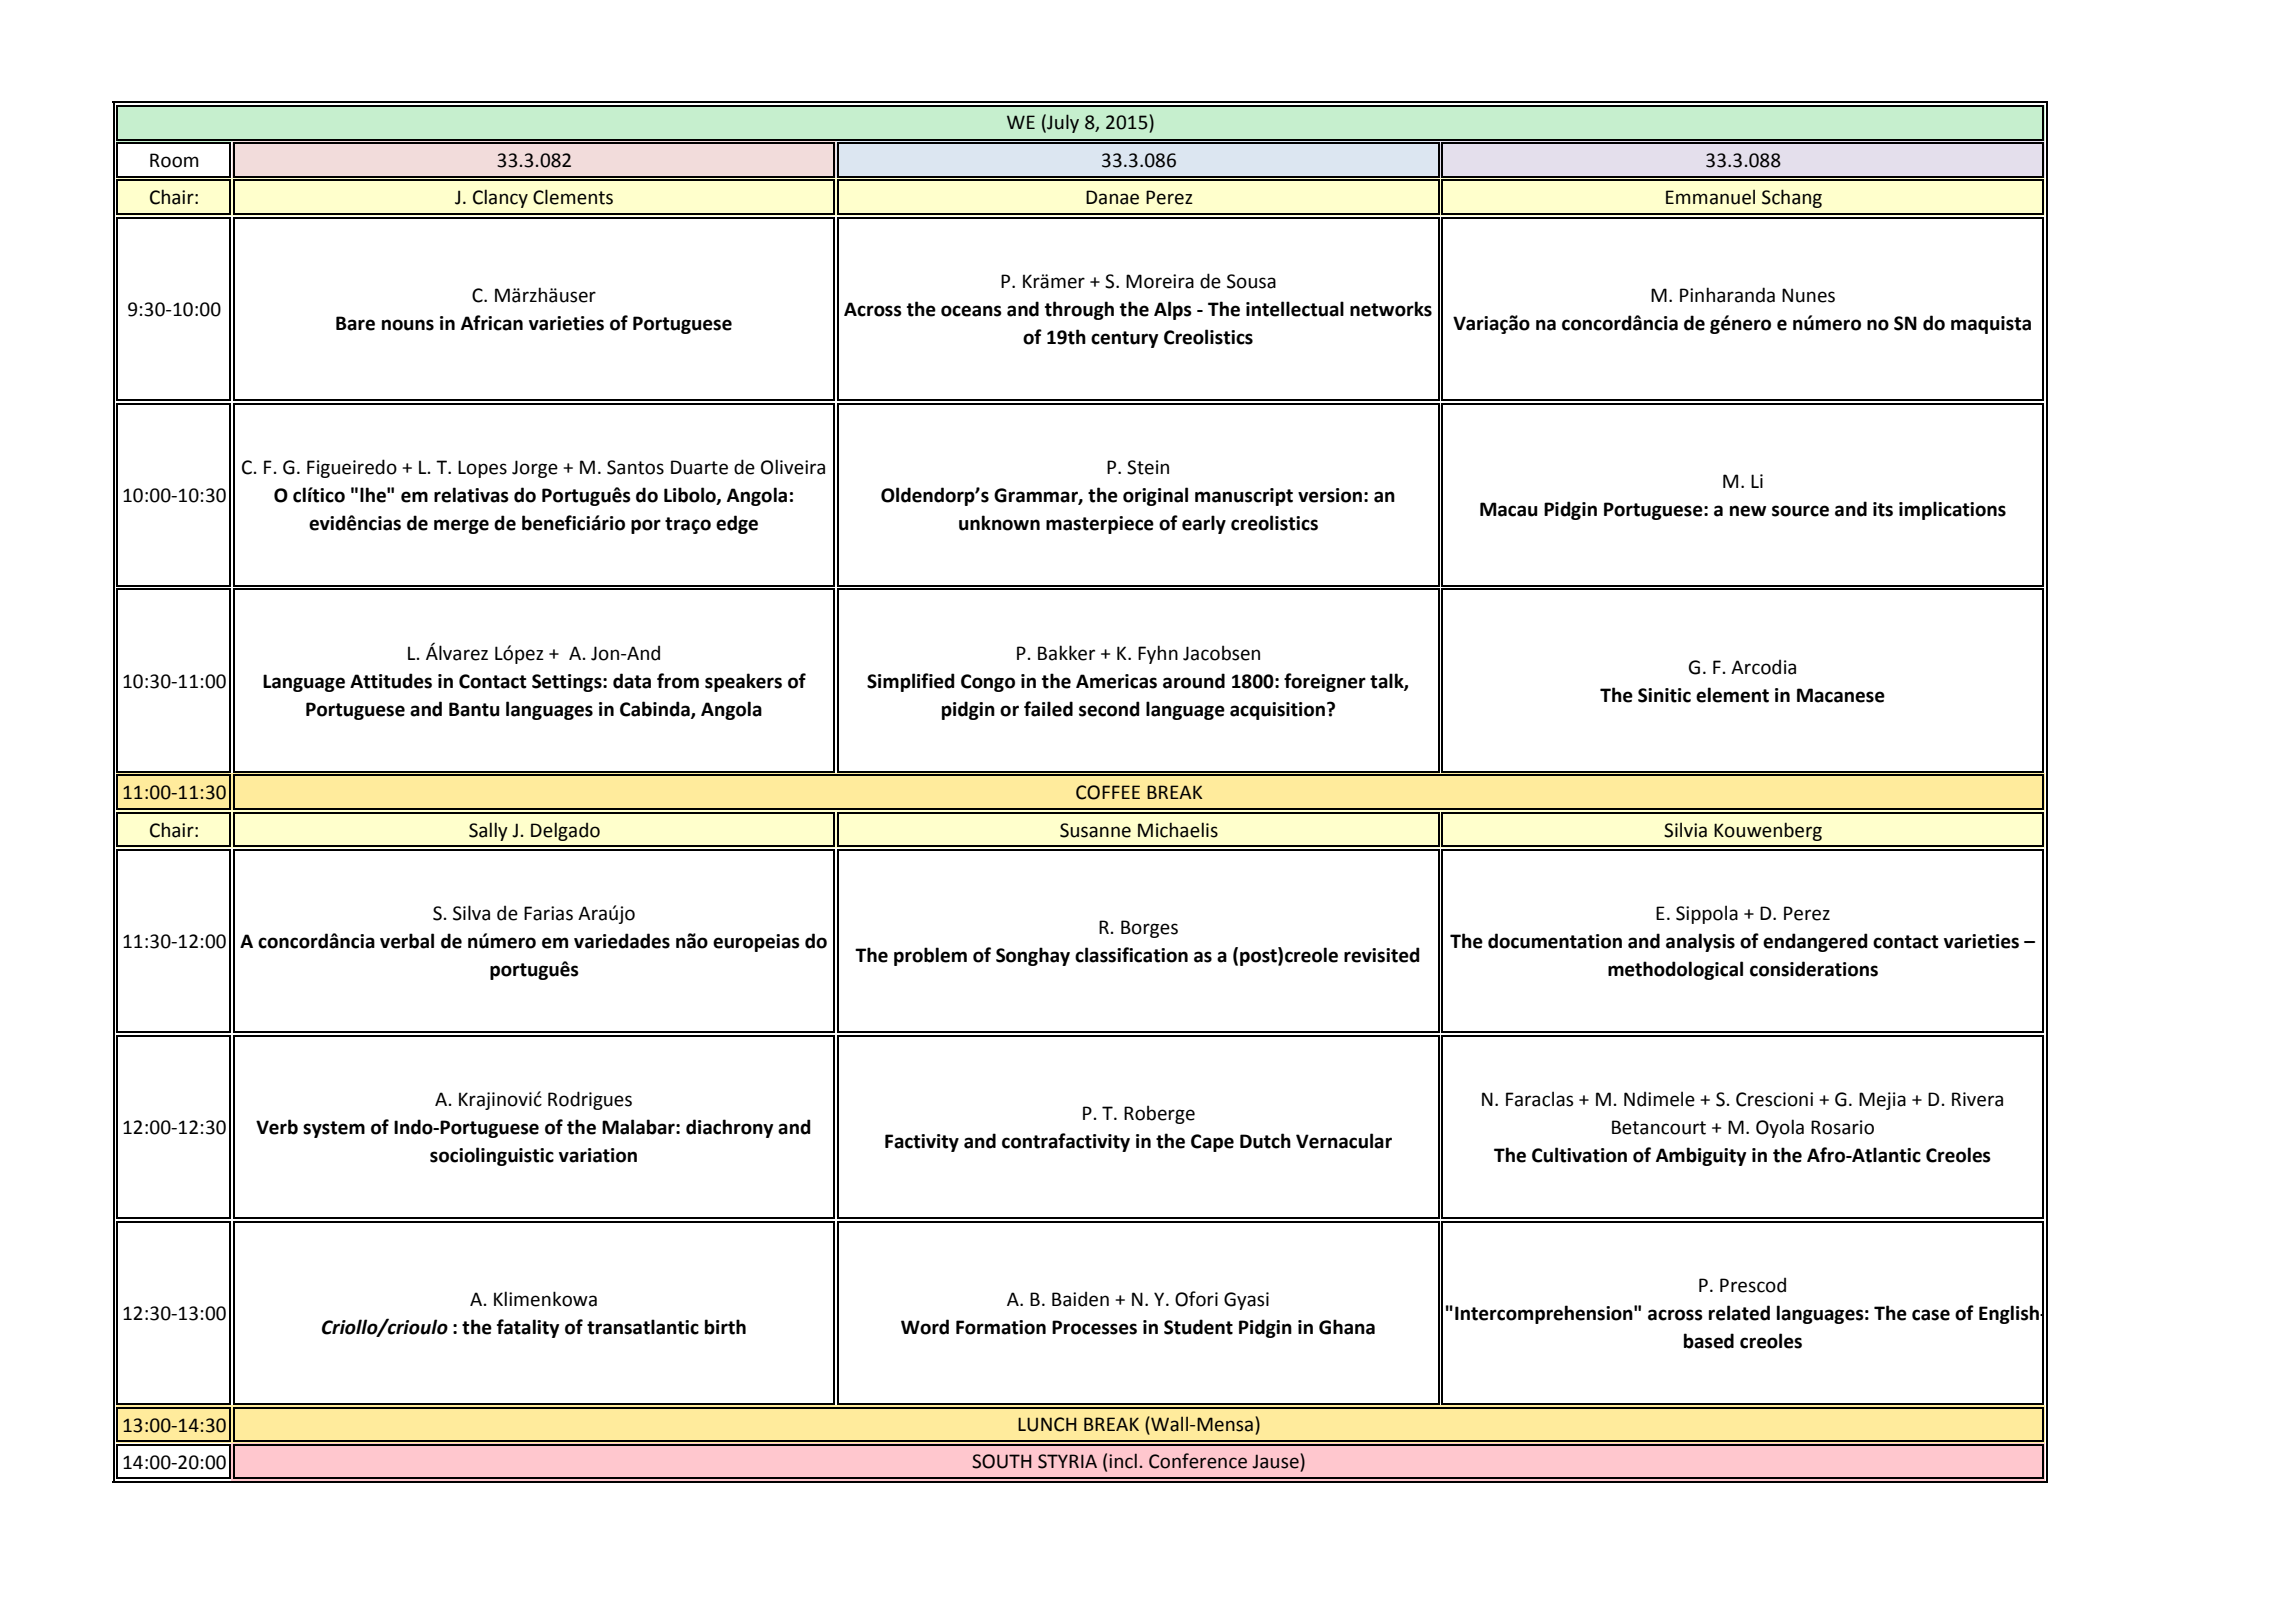 The width and height of the screenshot is (2289, 1618). Describe the element at coordinates (391, 681) in the screenshot. I see `Attitudes` at that location.
